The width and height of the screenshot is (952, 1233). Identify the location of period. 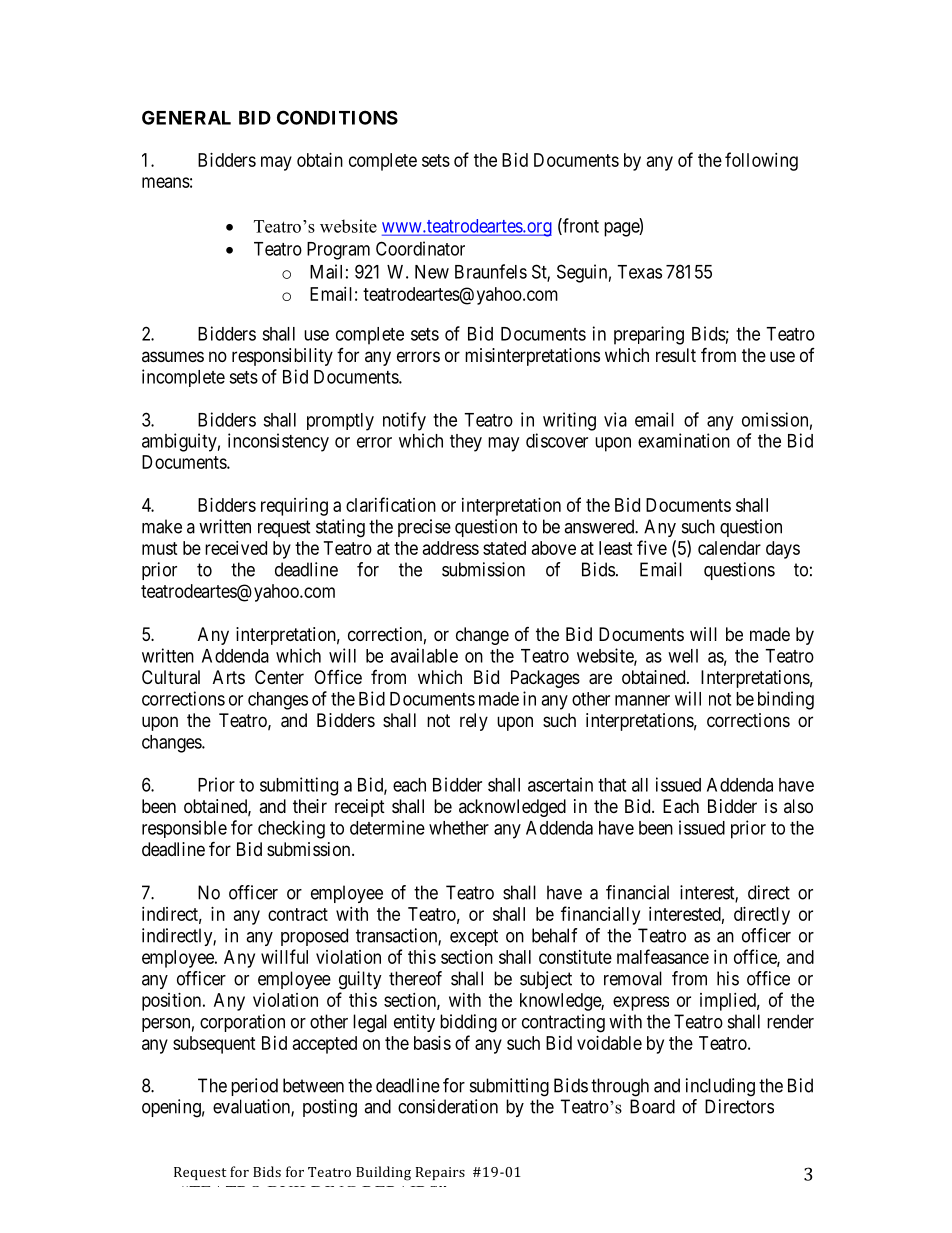
(254, 1087).
